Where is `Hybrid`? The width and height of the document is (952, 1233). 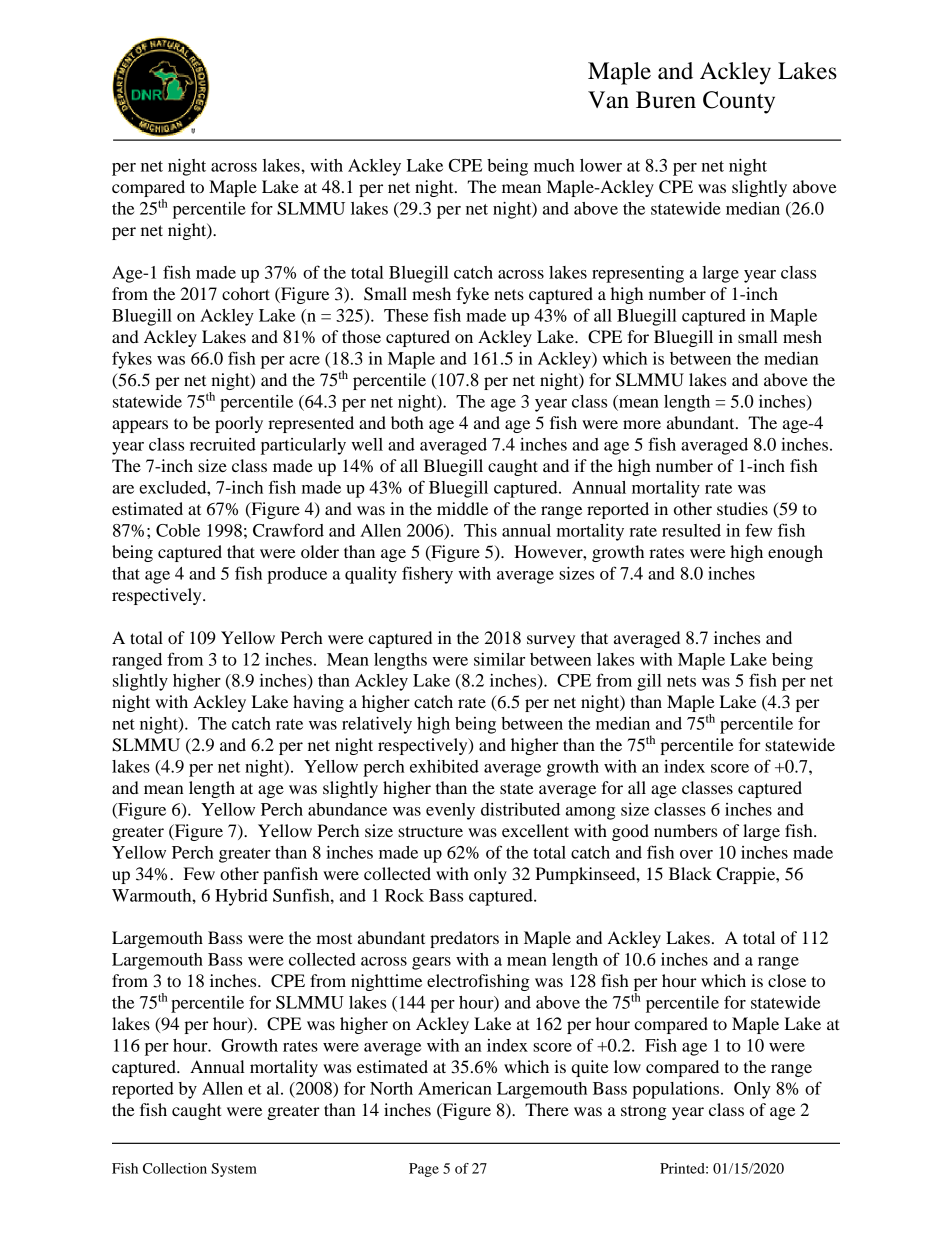 Hybrid is located at coordinates (241, 897).
